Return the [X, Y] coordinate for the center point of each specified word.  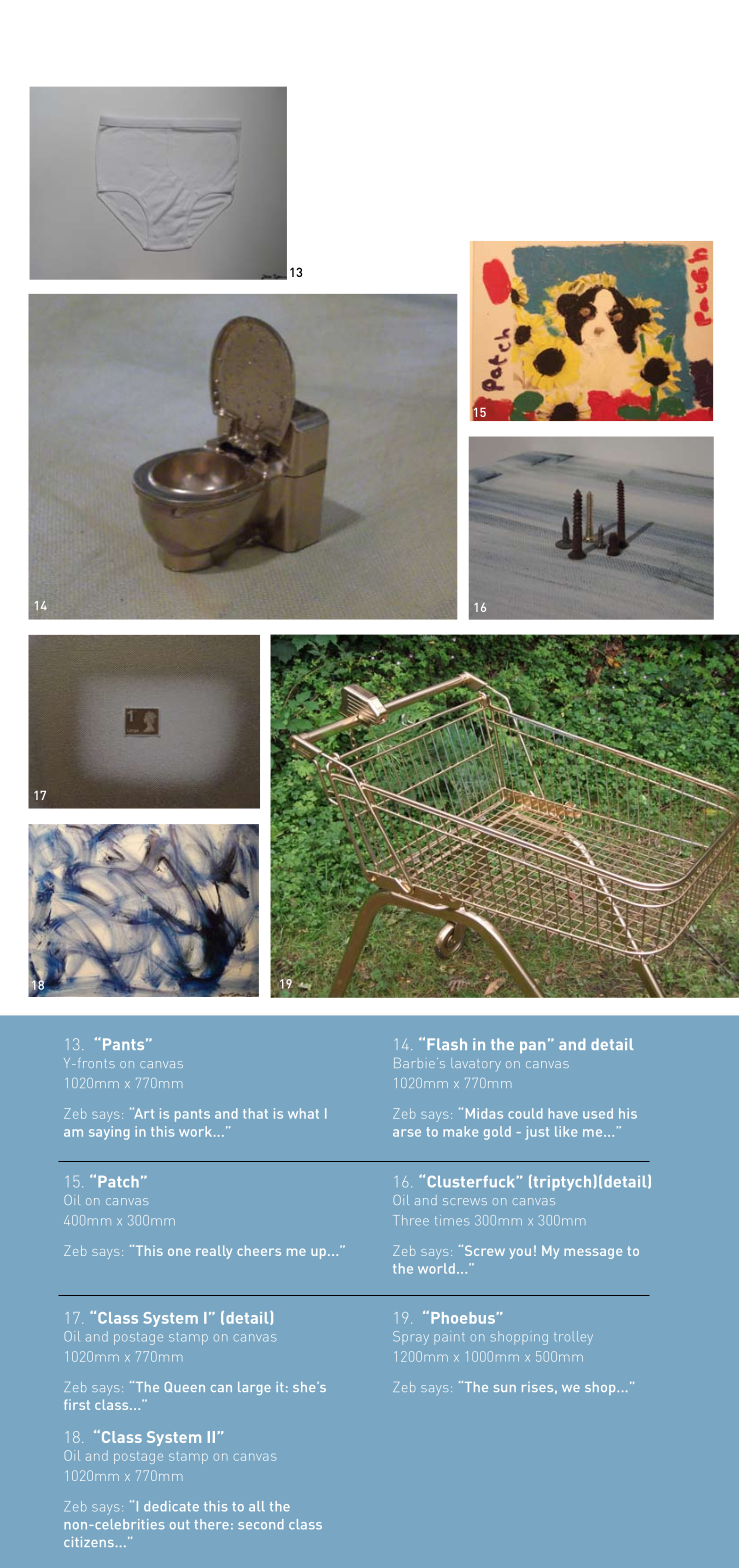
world [436, 1268]
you [520, 1253]
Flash [447, 1044]
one [179, 1252]
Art [143, 1113]
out [180, 1525]
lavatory [476, 1064]
